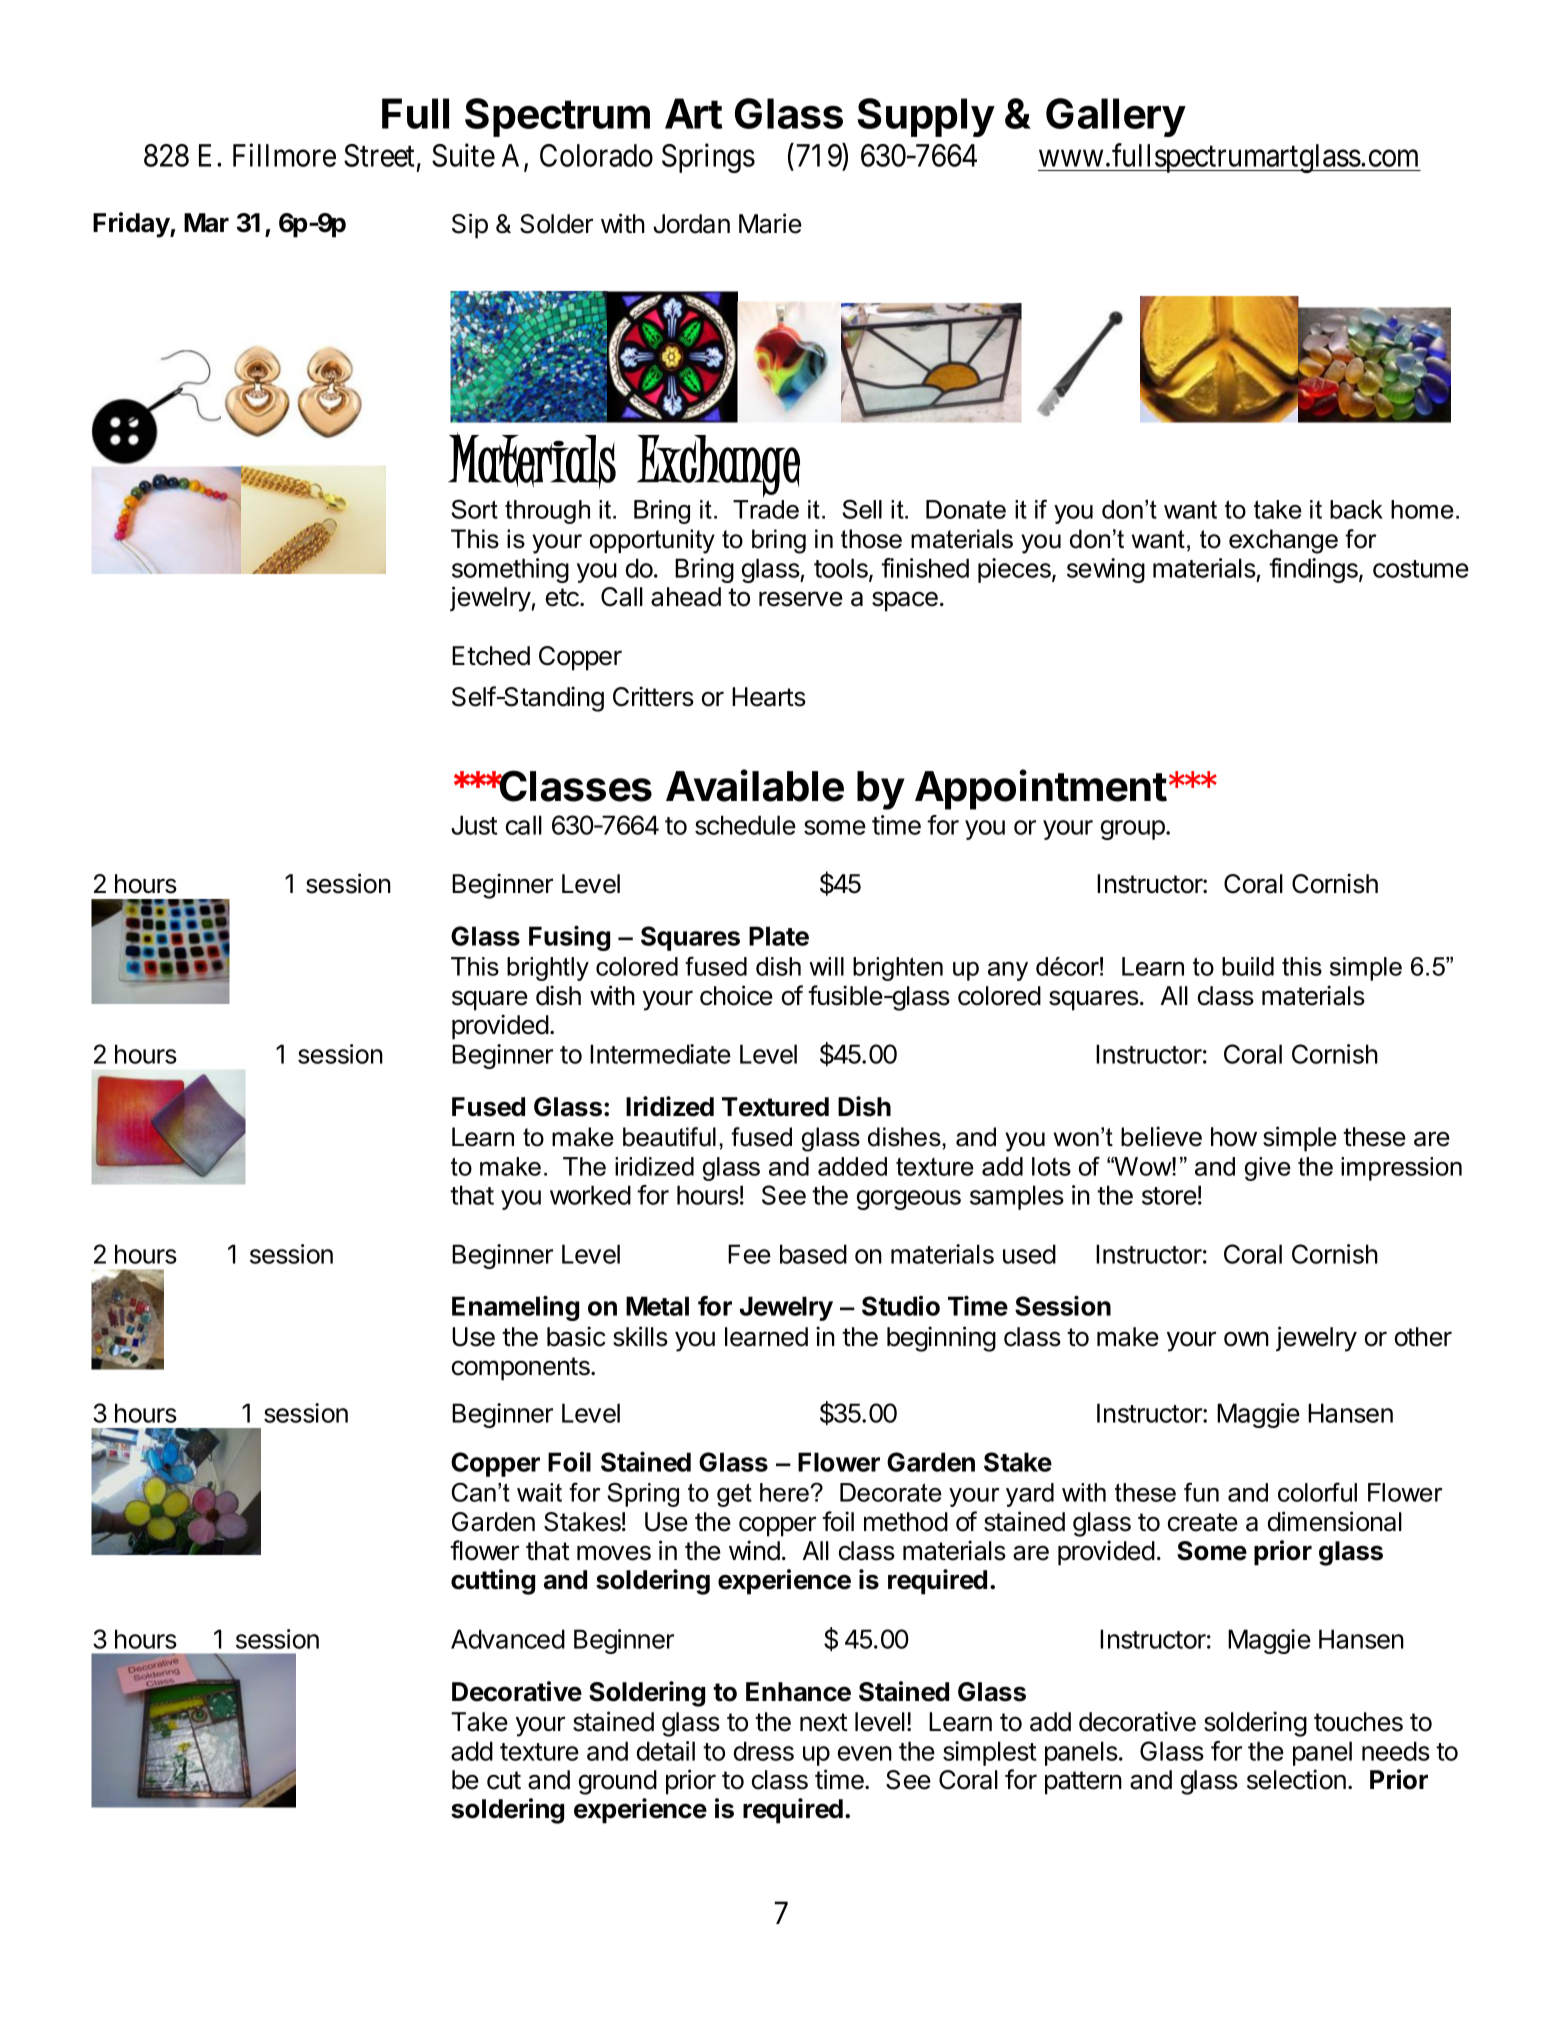  I want to click on Fee, so click(749, 1254).
